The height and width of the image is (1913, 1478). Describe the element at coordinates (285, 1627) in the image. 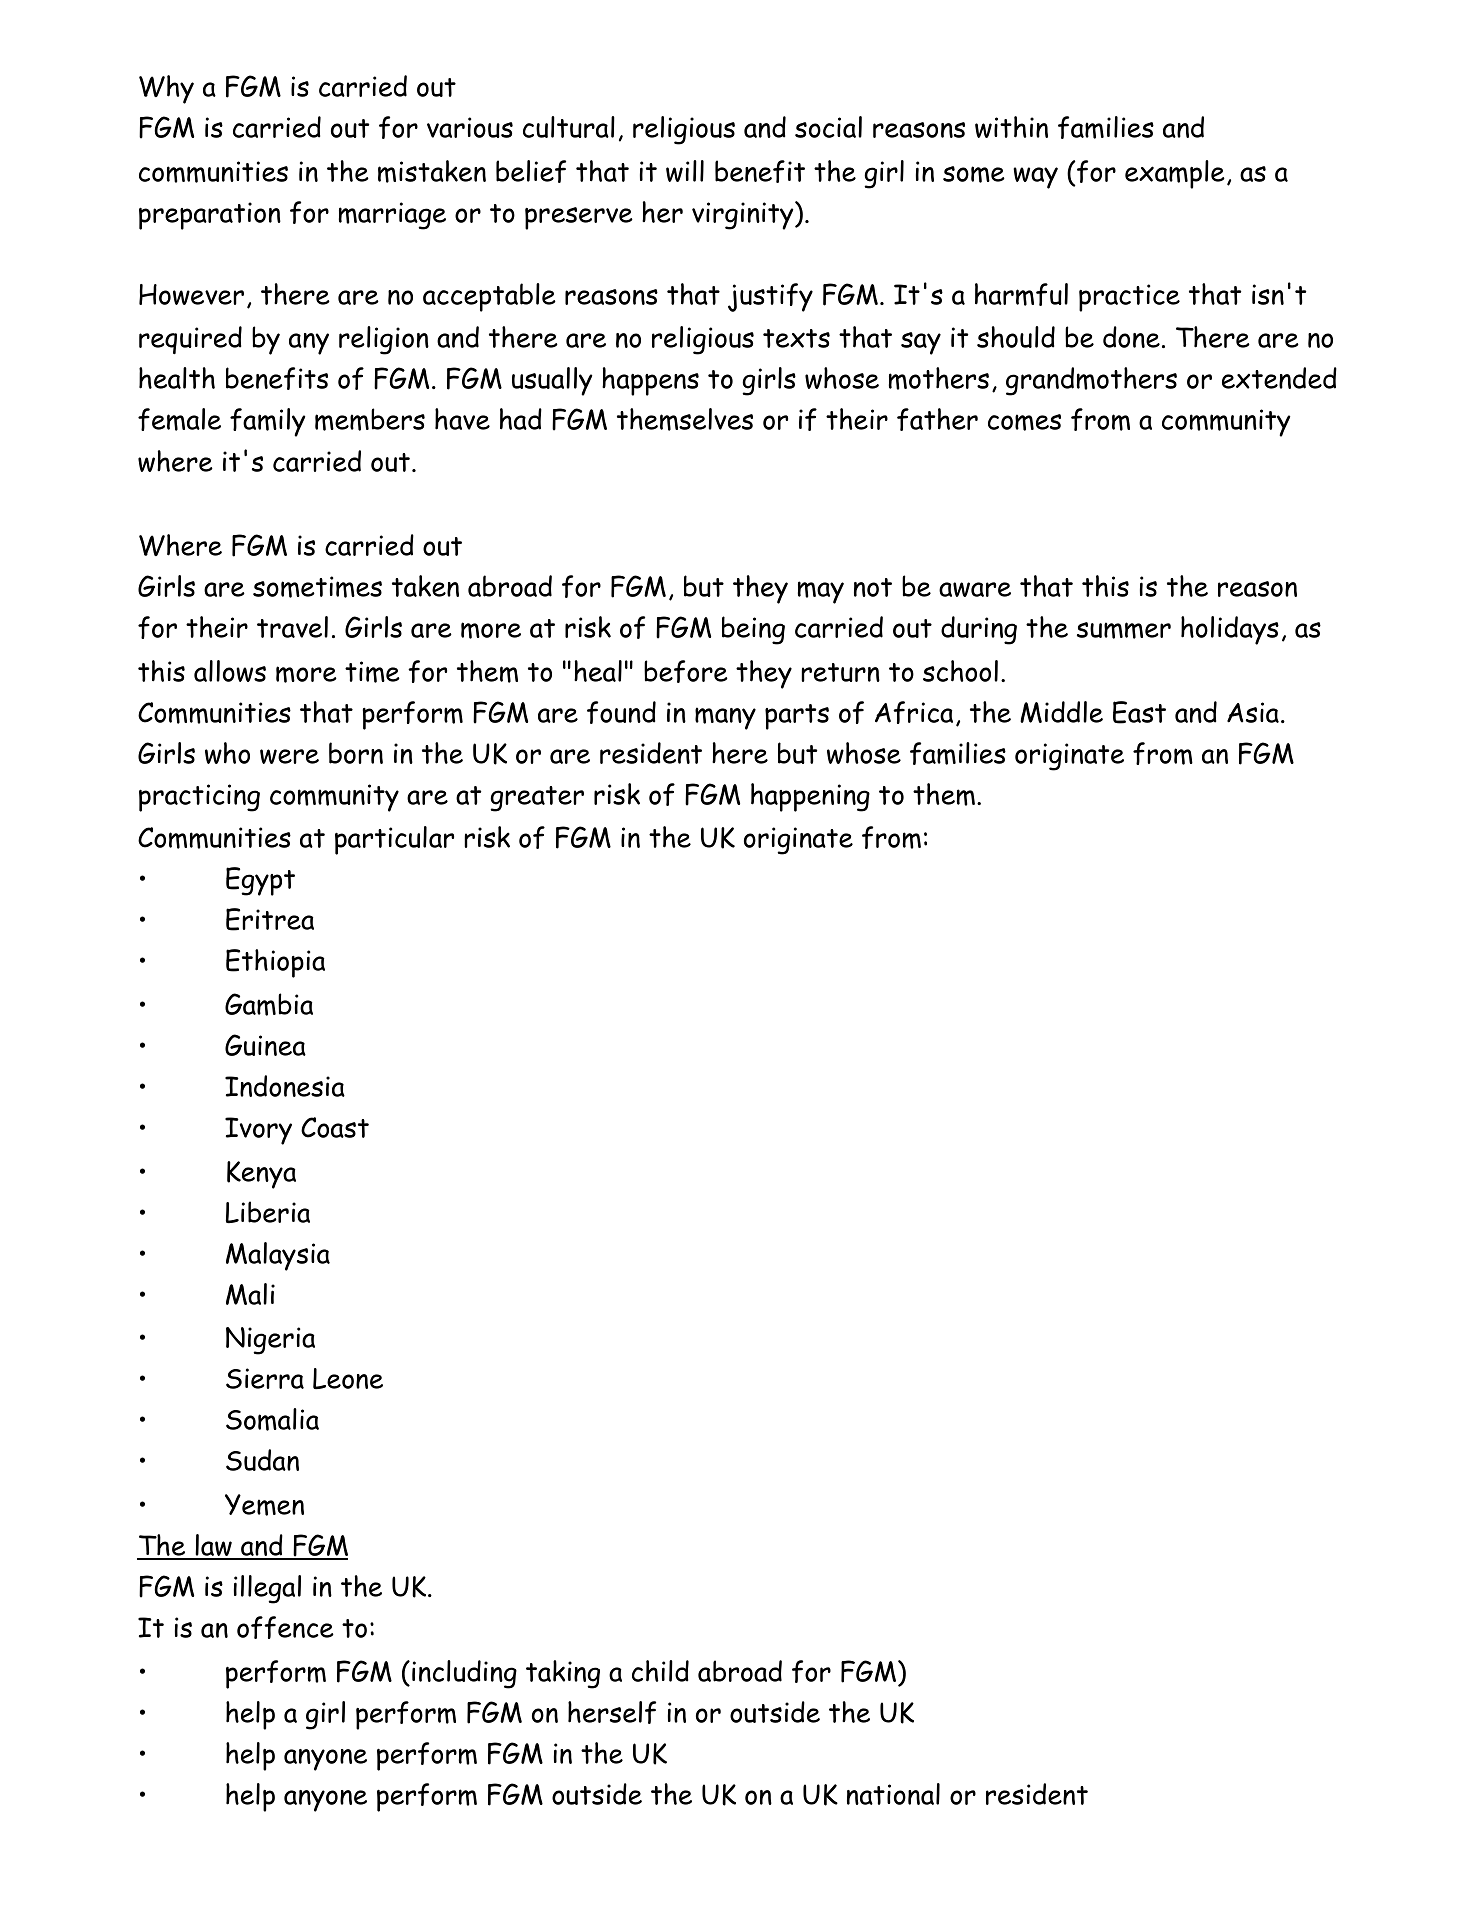

I see `offence` at that location.
